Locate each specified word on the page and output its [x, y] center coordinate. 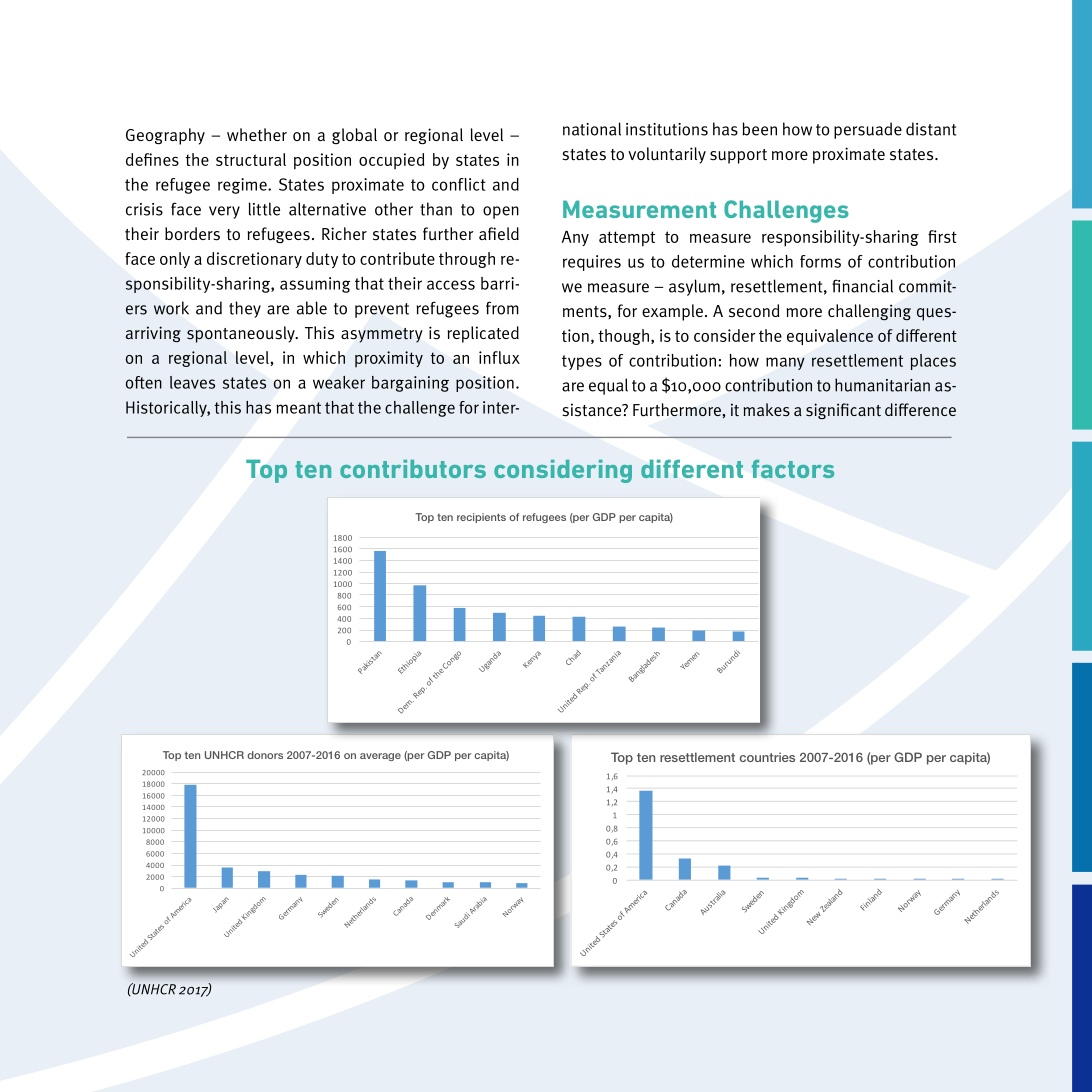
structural [251, 159]
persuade [868, 130]
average [380, 757]
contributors [413, 469]
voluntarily [667, 155]
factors [793, 469]
